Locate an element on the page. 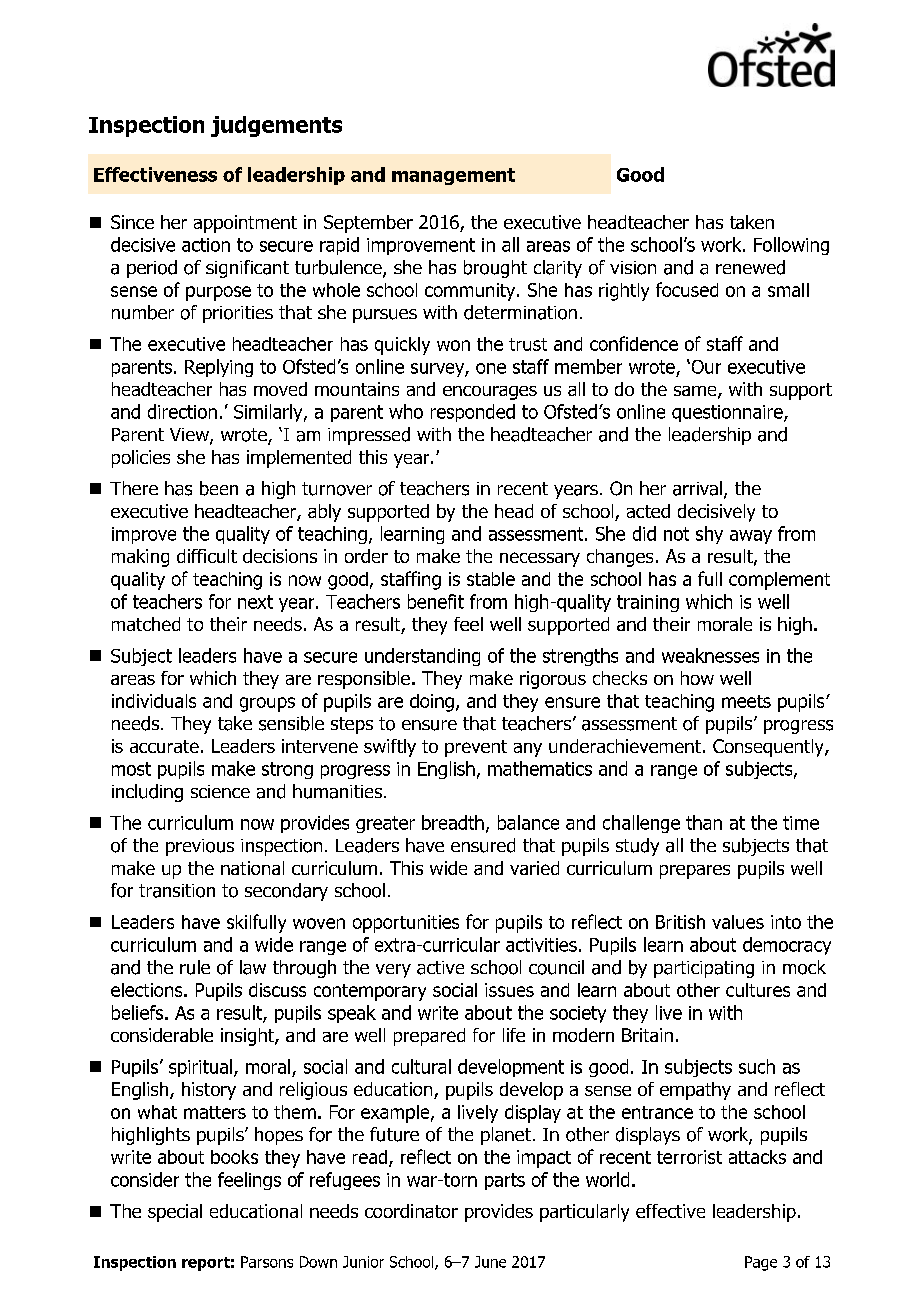  previous is located at coordinates (200, 847).
